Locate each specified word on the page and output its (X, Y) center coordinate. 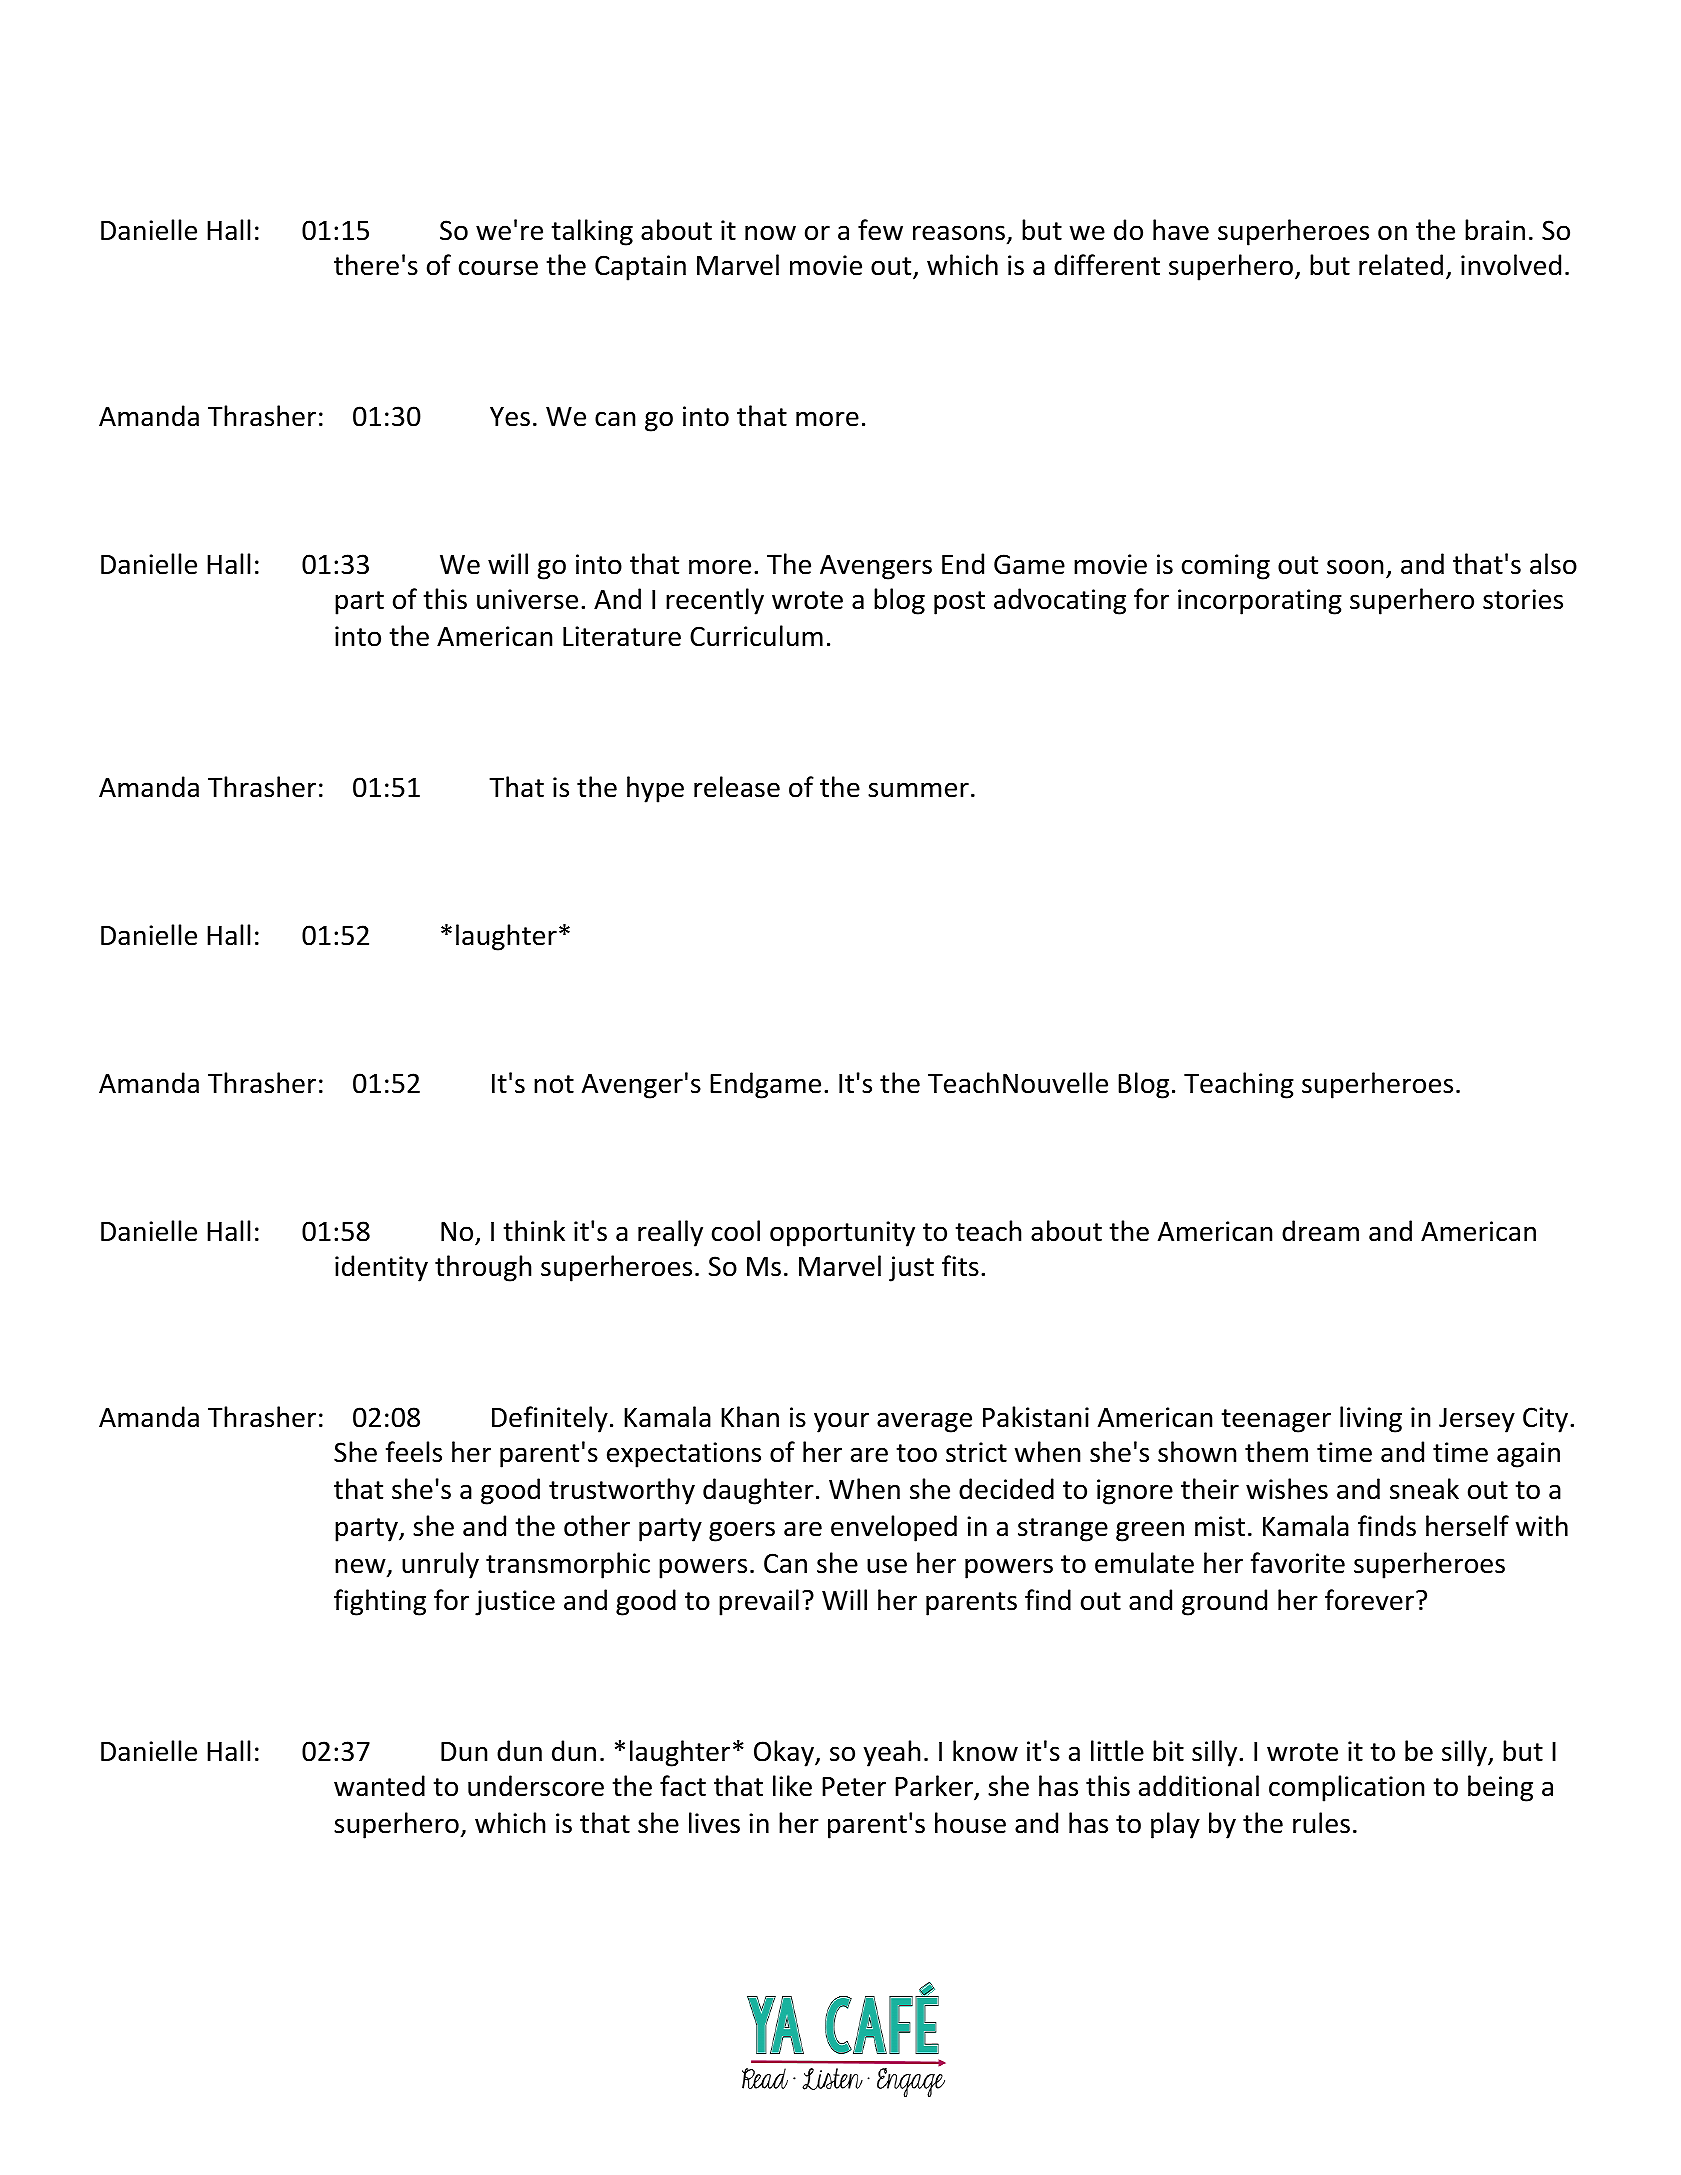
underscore (536, 1786)
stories (1523, 599)
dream (1320, 1231)
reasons (959, 233)
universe (527, 599)
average (924, 1422)
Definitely (550, 1419)
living (1371, 1419)
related (1401, 265)
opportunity (842, 1234)
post (959, 603)
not (554, 1084)
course (498, 268)
